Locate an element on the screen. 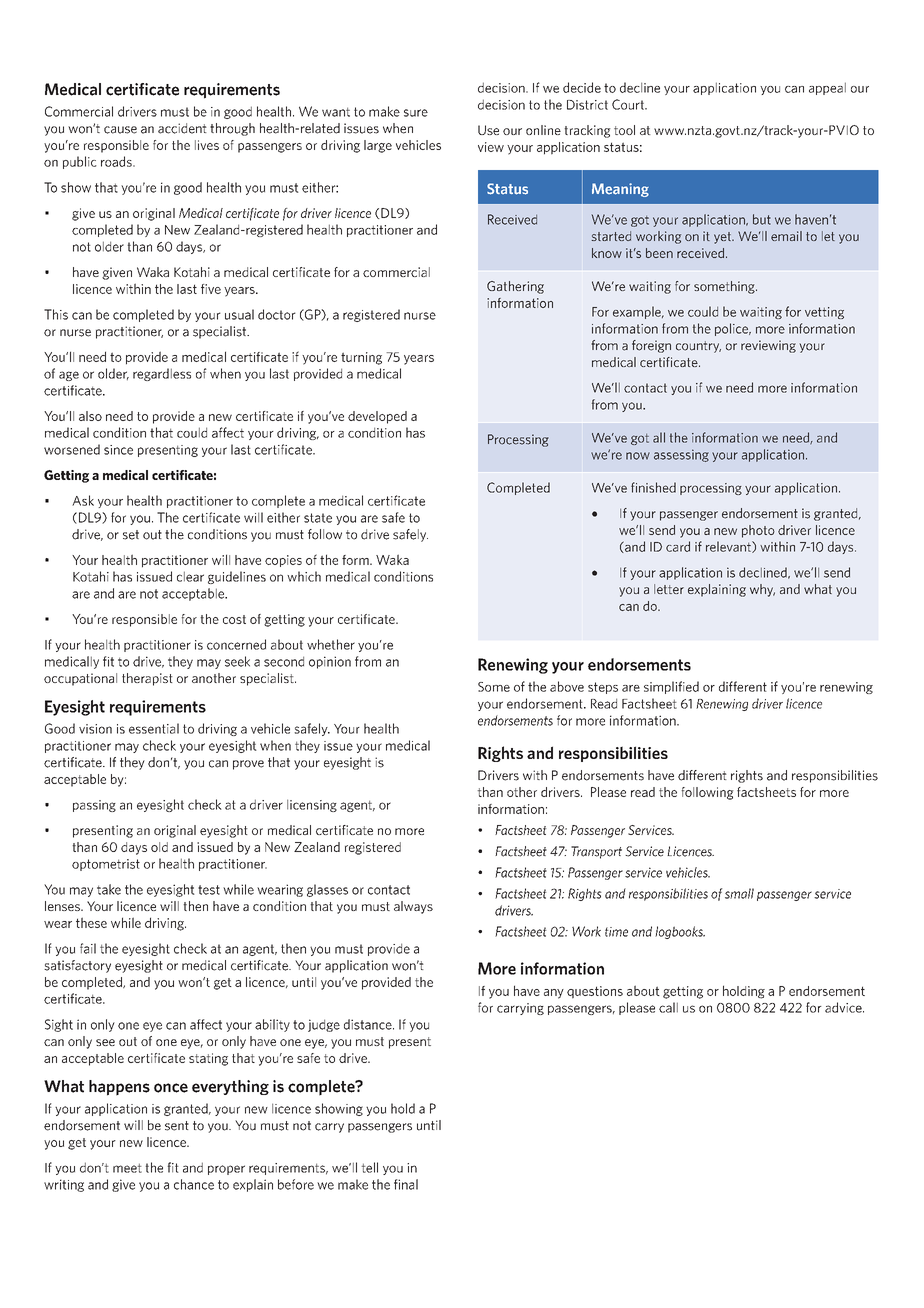 Image resolution: width=924 pixels, height=1308 pixels. final is located at coordinates (406, 1184).
